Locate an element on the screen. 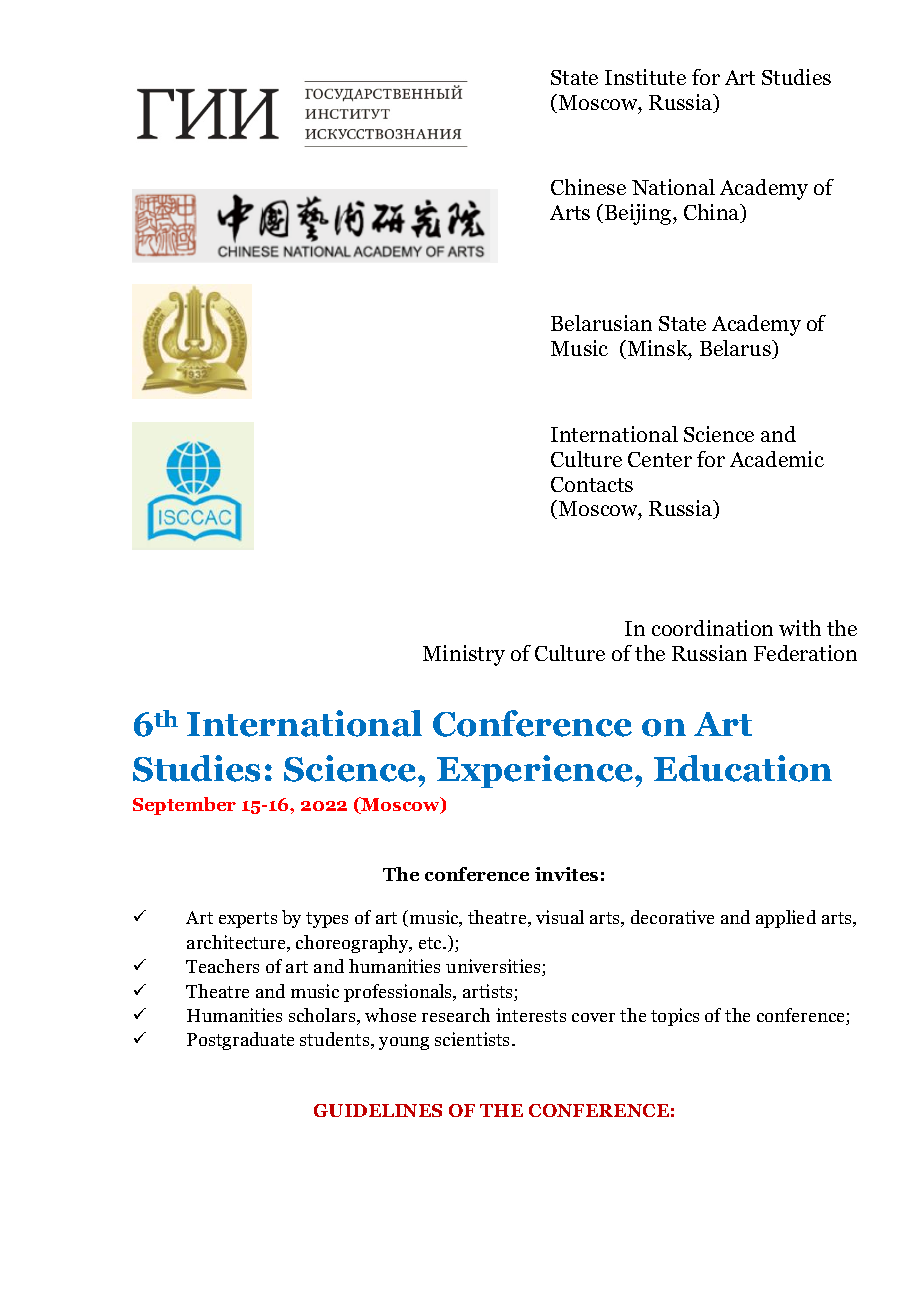 This screenshot has width=924, height=1308. invites is located at coordinates (566, 874).
